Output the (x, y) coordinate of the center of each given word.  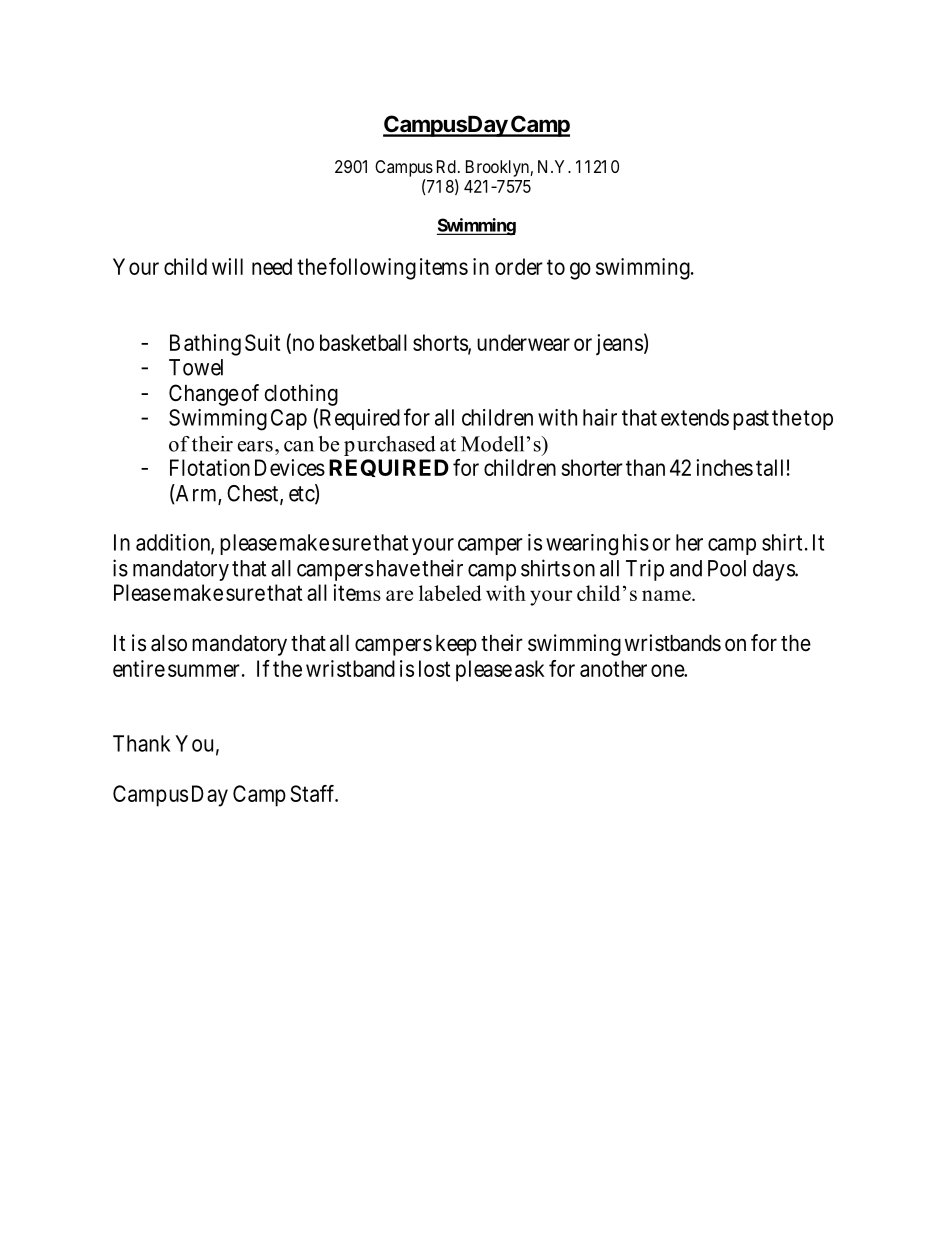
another (613, 668)
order (519, 266)
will (227, 266)
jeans (619, 345)
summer (204, 670)
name (667, 595)
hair (600, 417)
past (751, 420)
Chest (254, 494)
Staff (314, 793)
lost (434, 668)
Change (204, 395)
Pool (727, 568)
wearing (582, 545)
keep (456, 645)
